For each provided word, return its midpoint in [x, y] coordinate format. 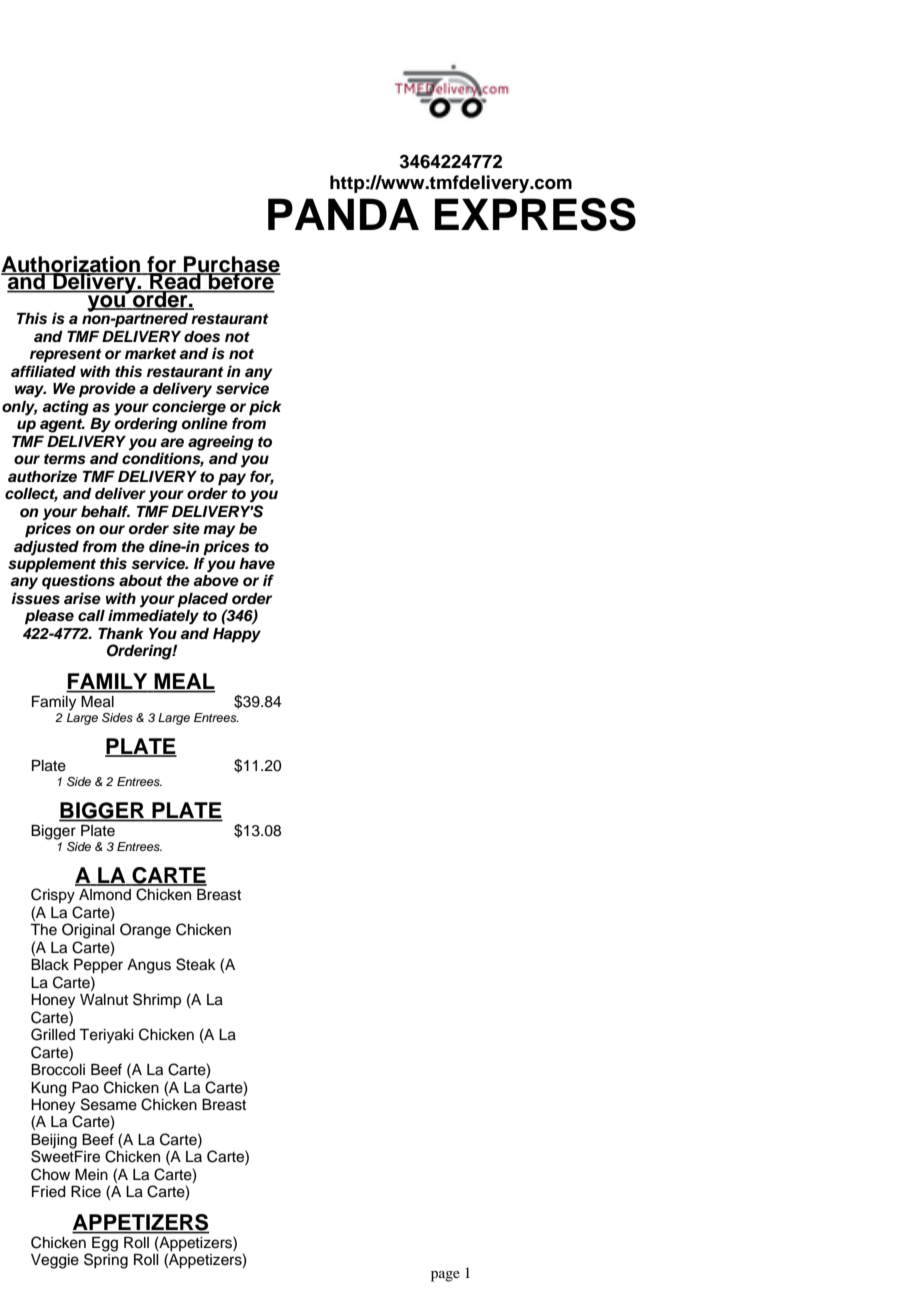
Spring [106, 1260]
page [445, 1276]
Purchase [231, 265]
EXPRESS [535, 214]
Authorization [71, 265]
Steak [196, 964]
